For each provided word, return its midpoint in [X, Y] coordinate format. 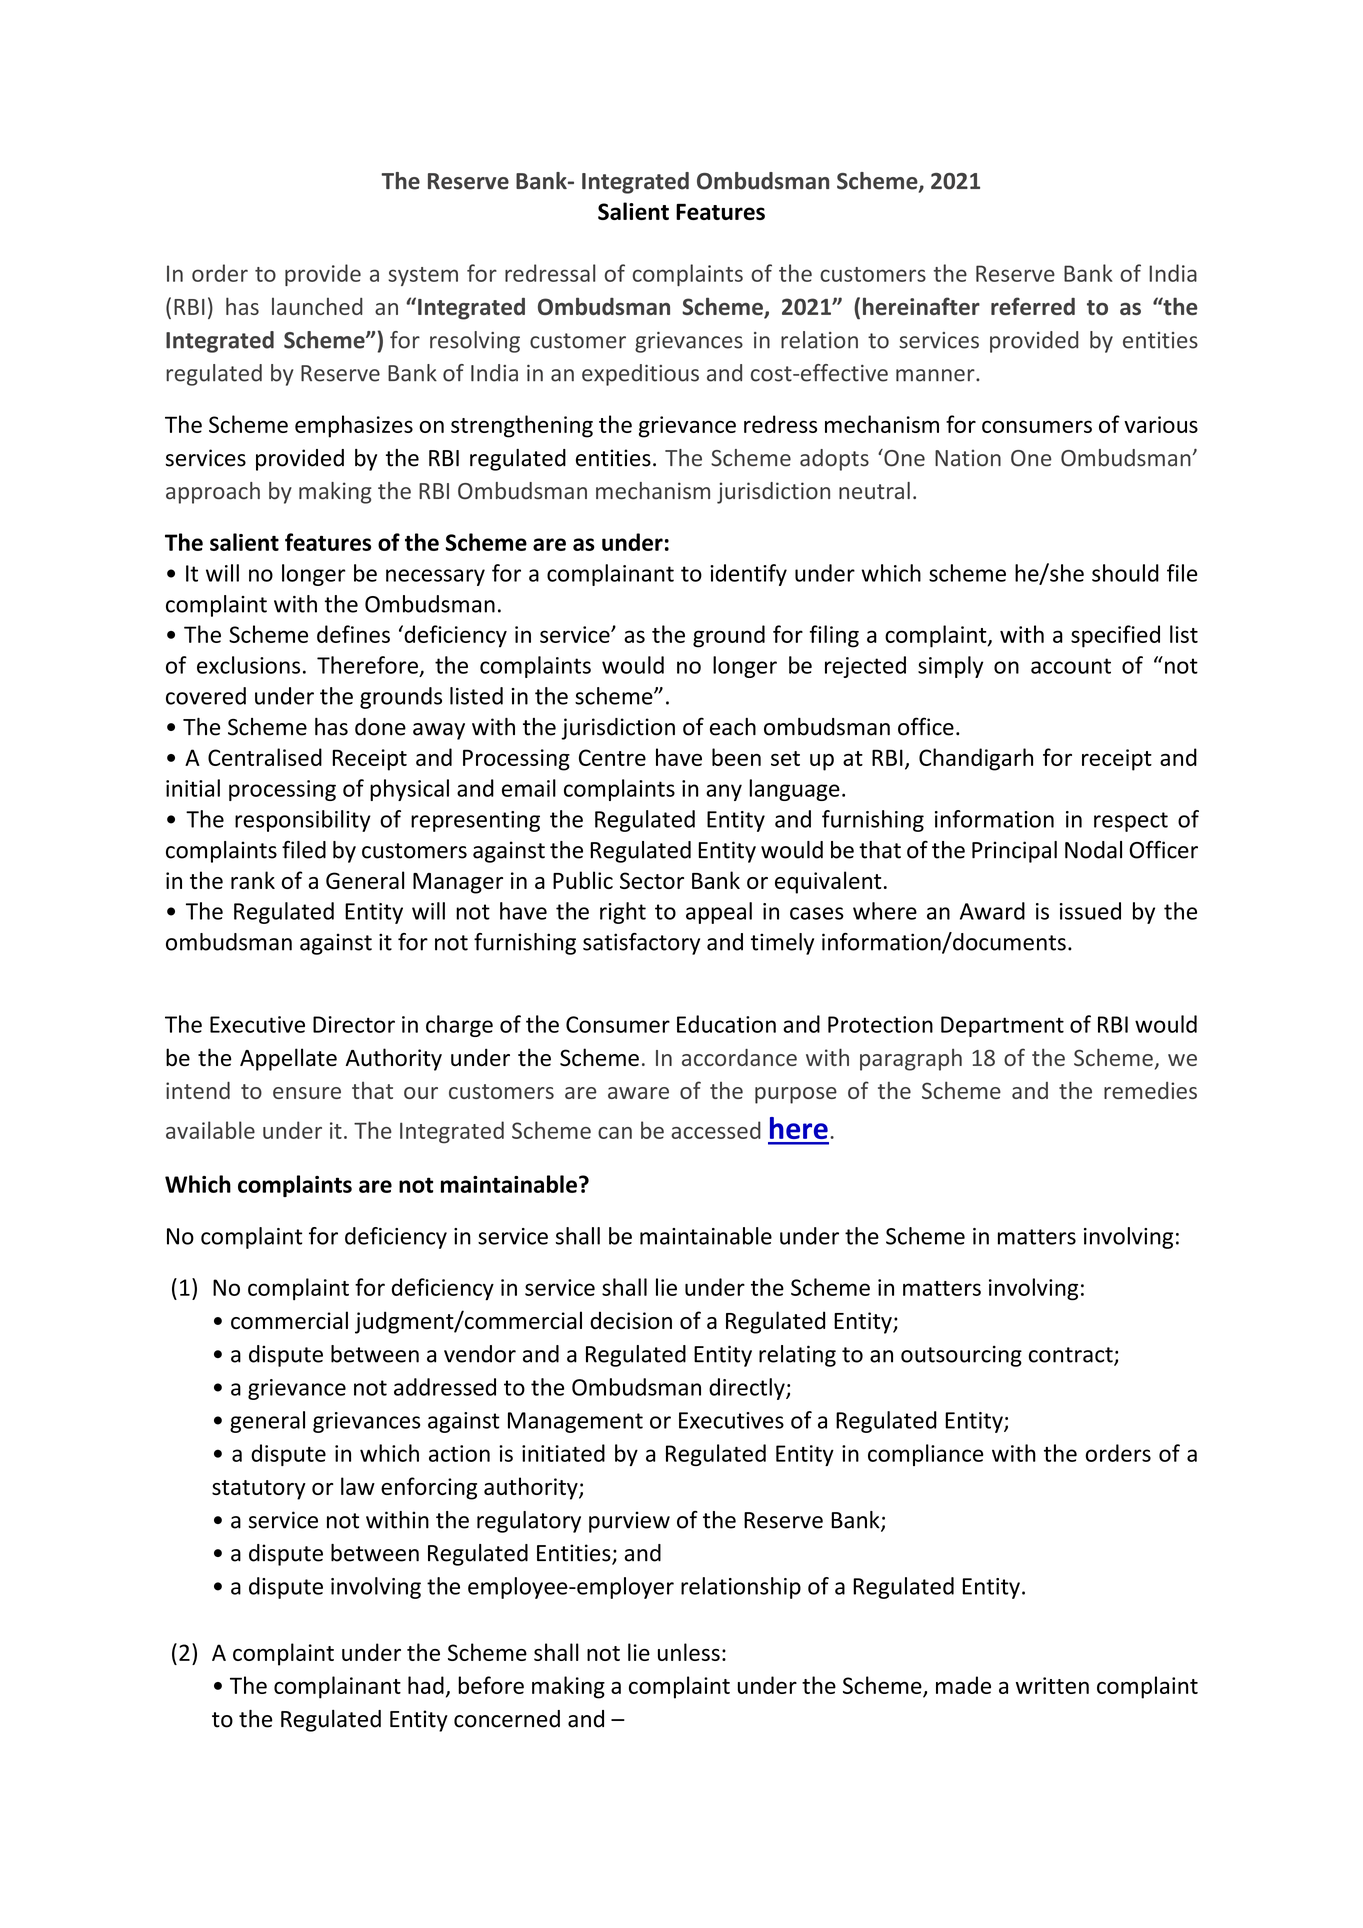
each [733, 727]
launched [317, 306]
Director [354, 1024]
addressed [445, 1387]
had [426, 1685]
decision [631, 1320]
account [1071, 666]
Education [726, 1024]
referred [1033, 306]
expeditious [640, 375]
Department [1002, 1026]
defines [353, 634]
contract [1072, 1356]
